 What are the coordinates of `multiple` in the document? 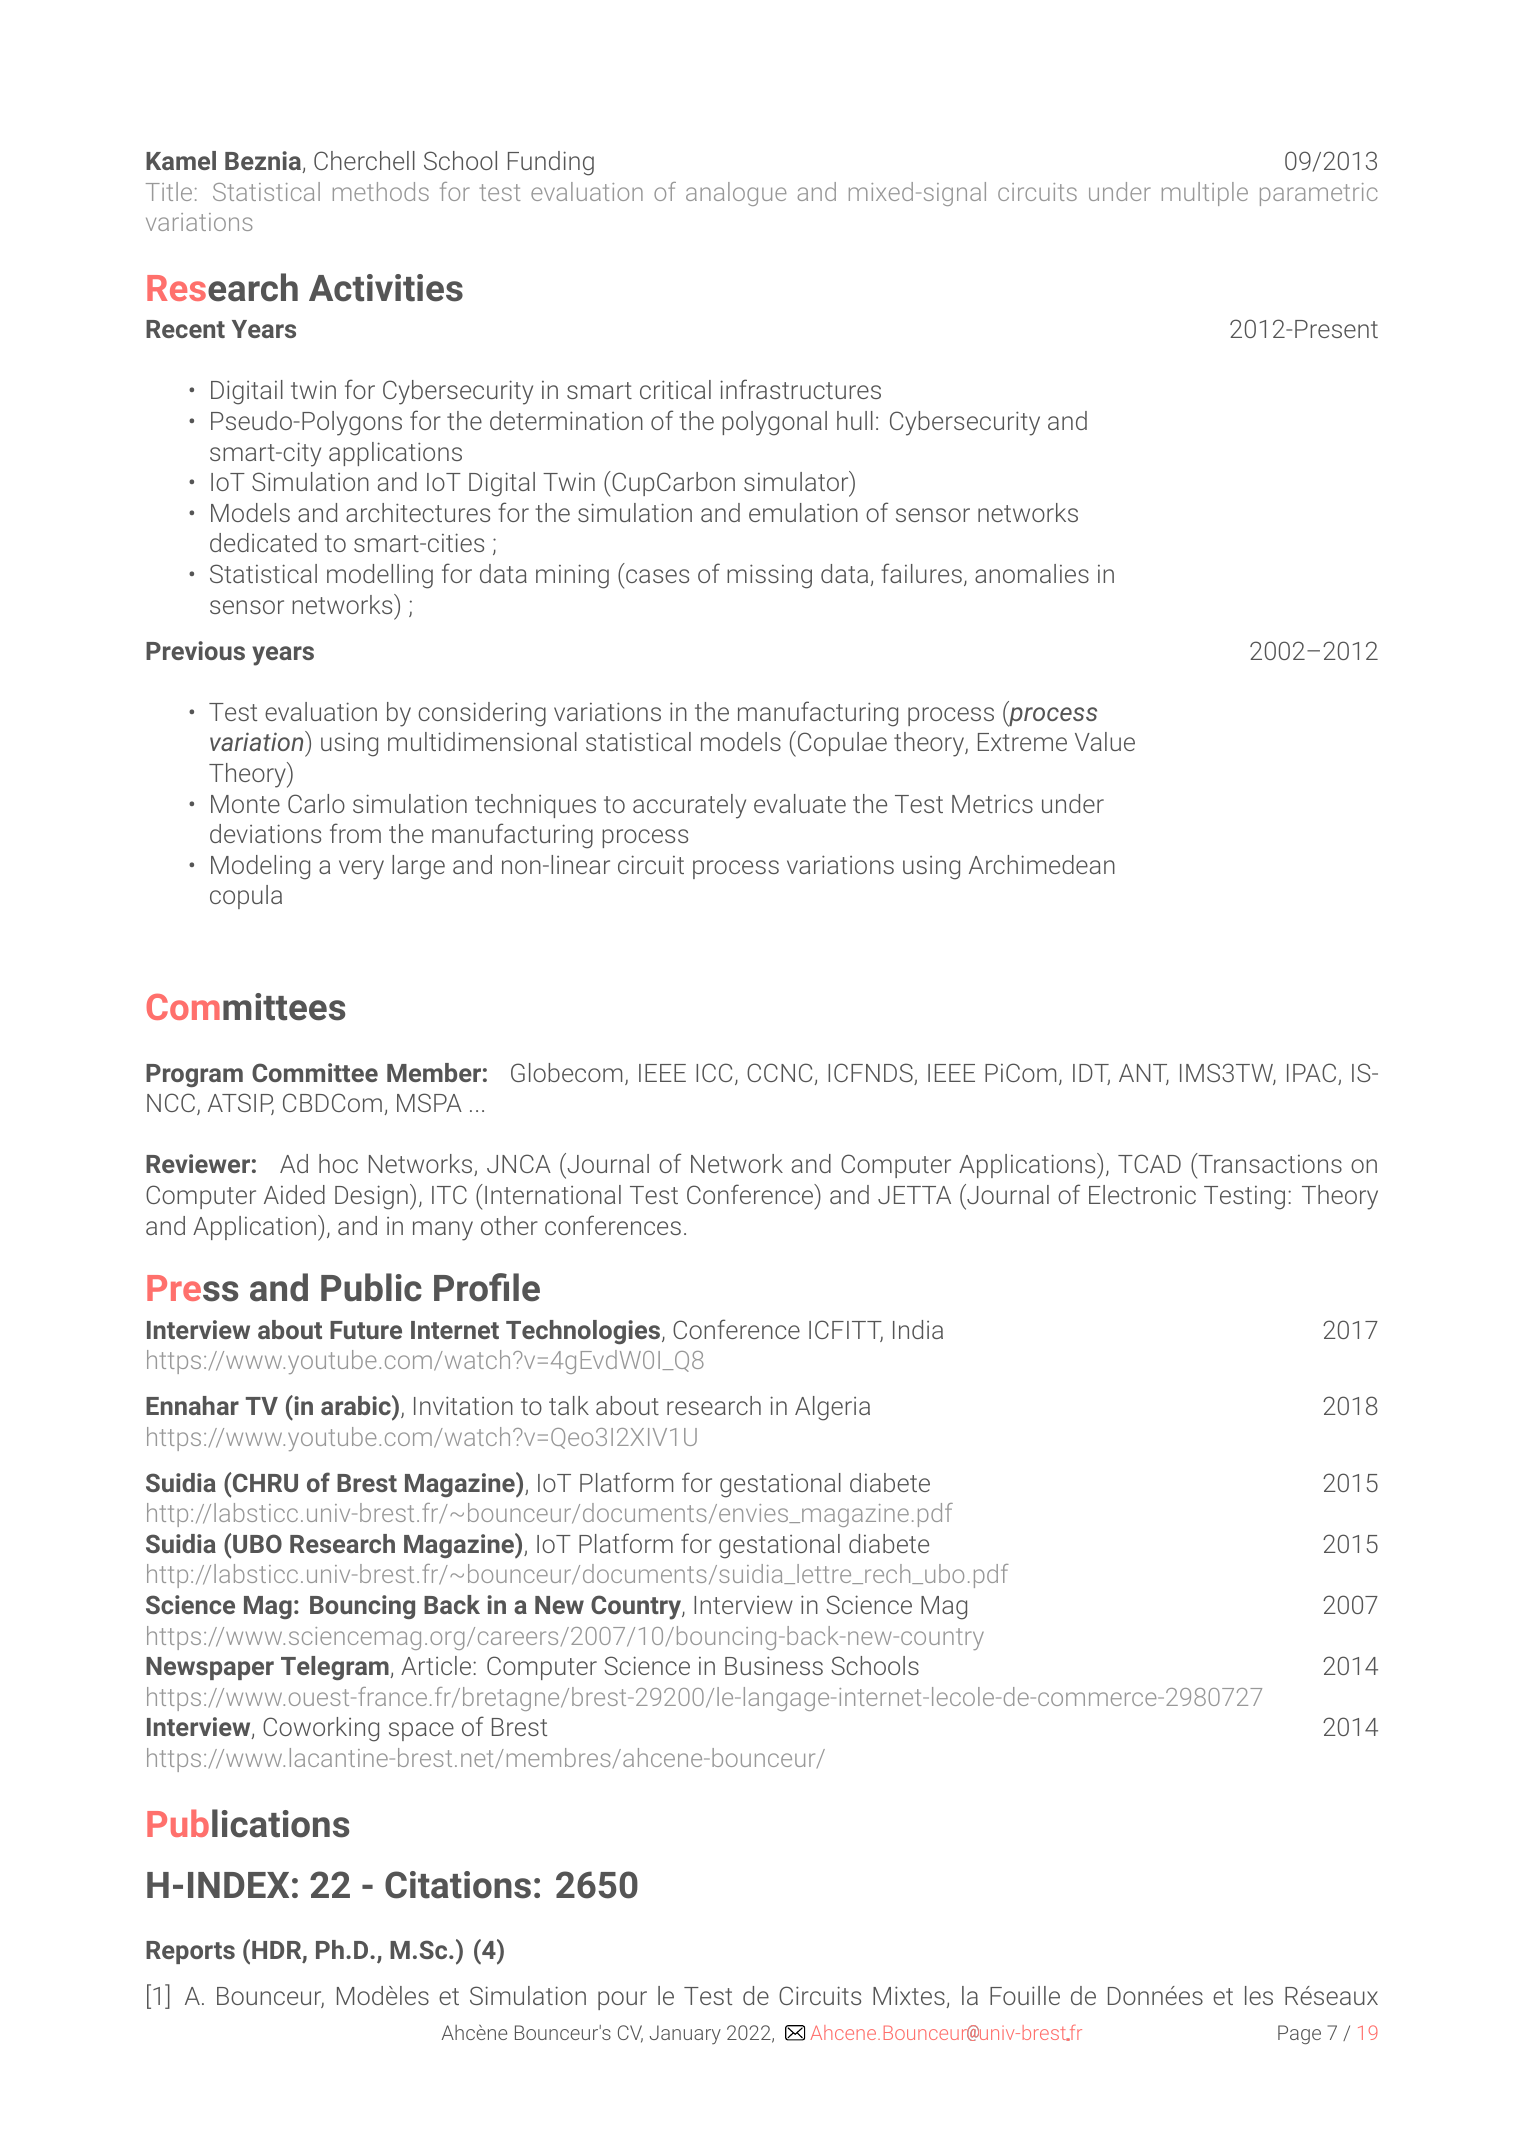 It's located at (1205, 194).
